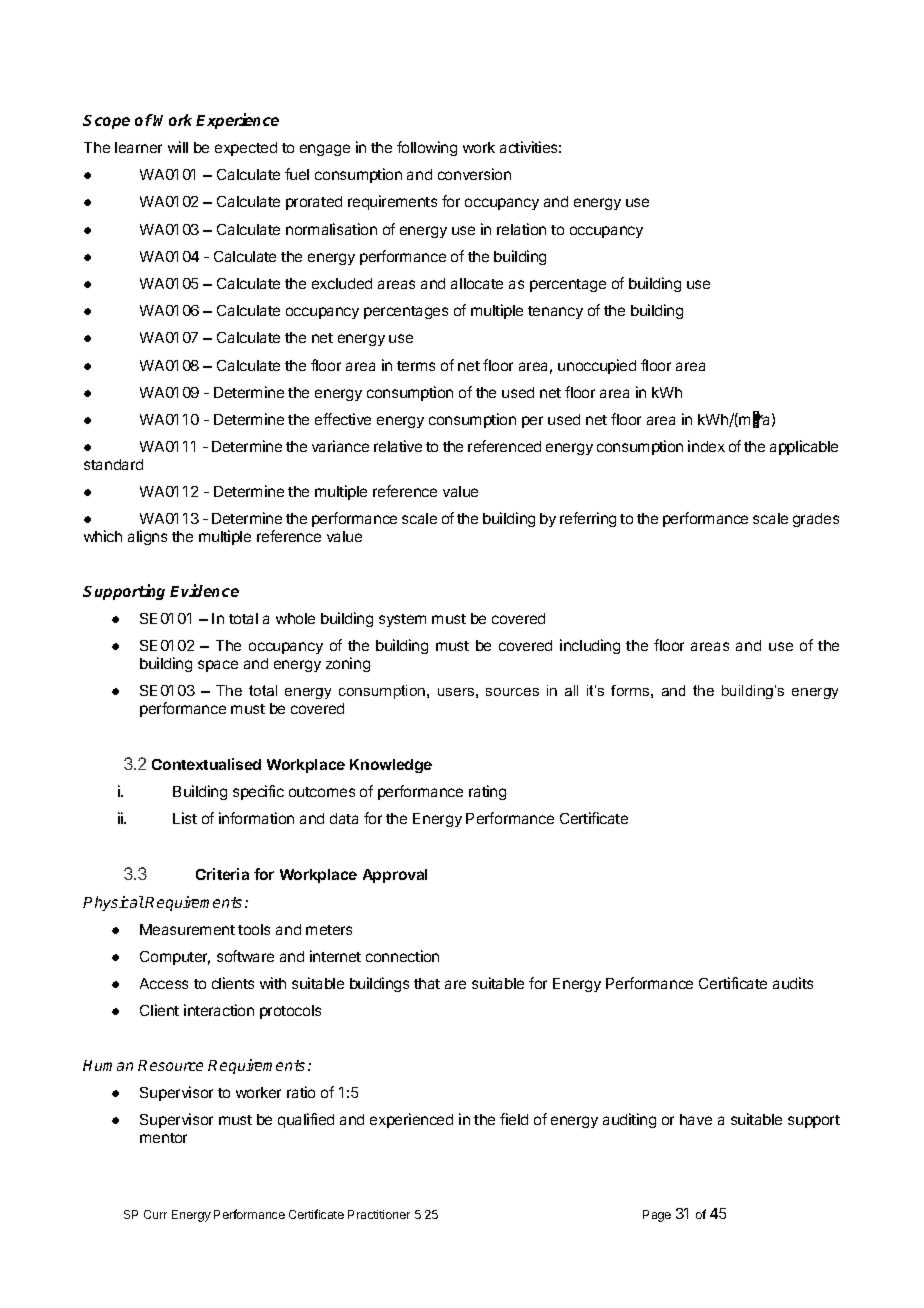 The height and width of the screenshot is (1308, 924). I want to click on relation, so click(521, 229).
